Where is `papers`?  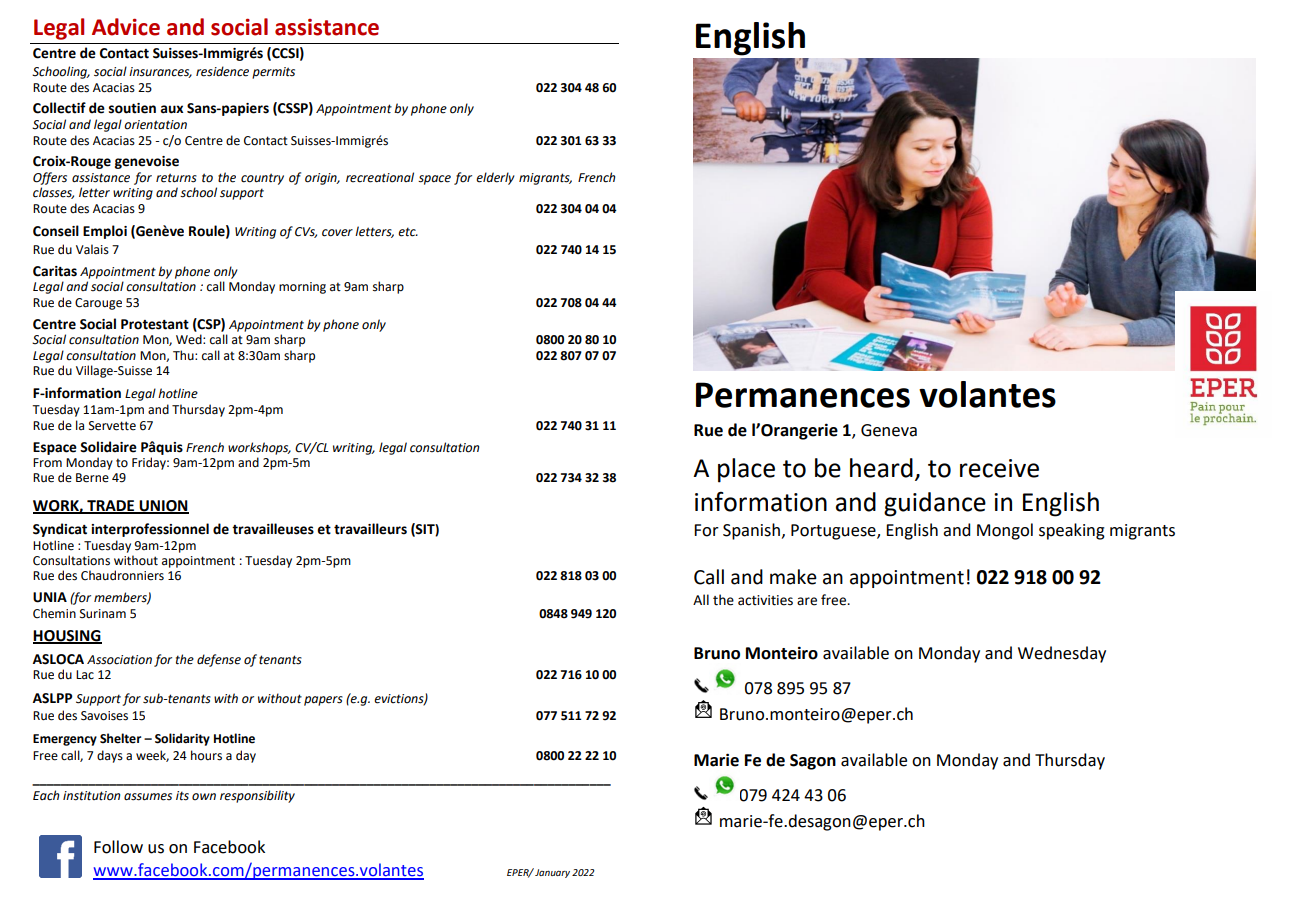
papers is located at coordinates (323, 701).
